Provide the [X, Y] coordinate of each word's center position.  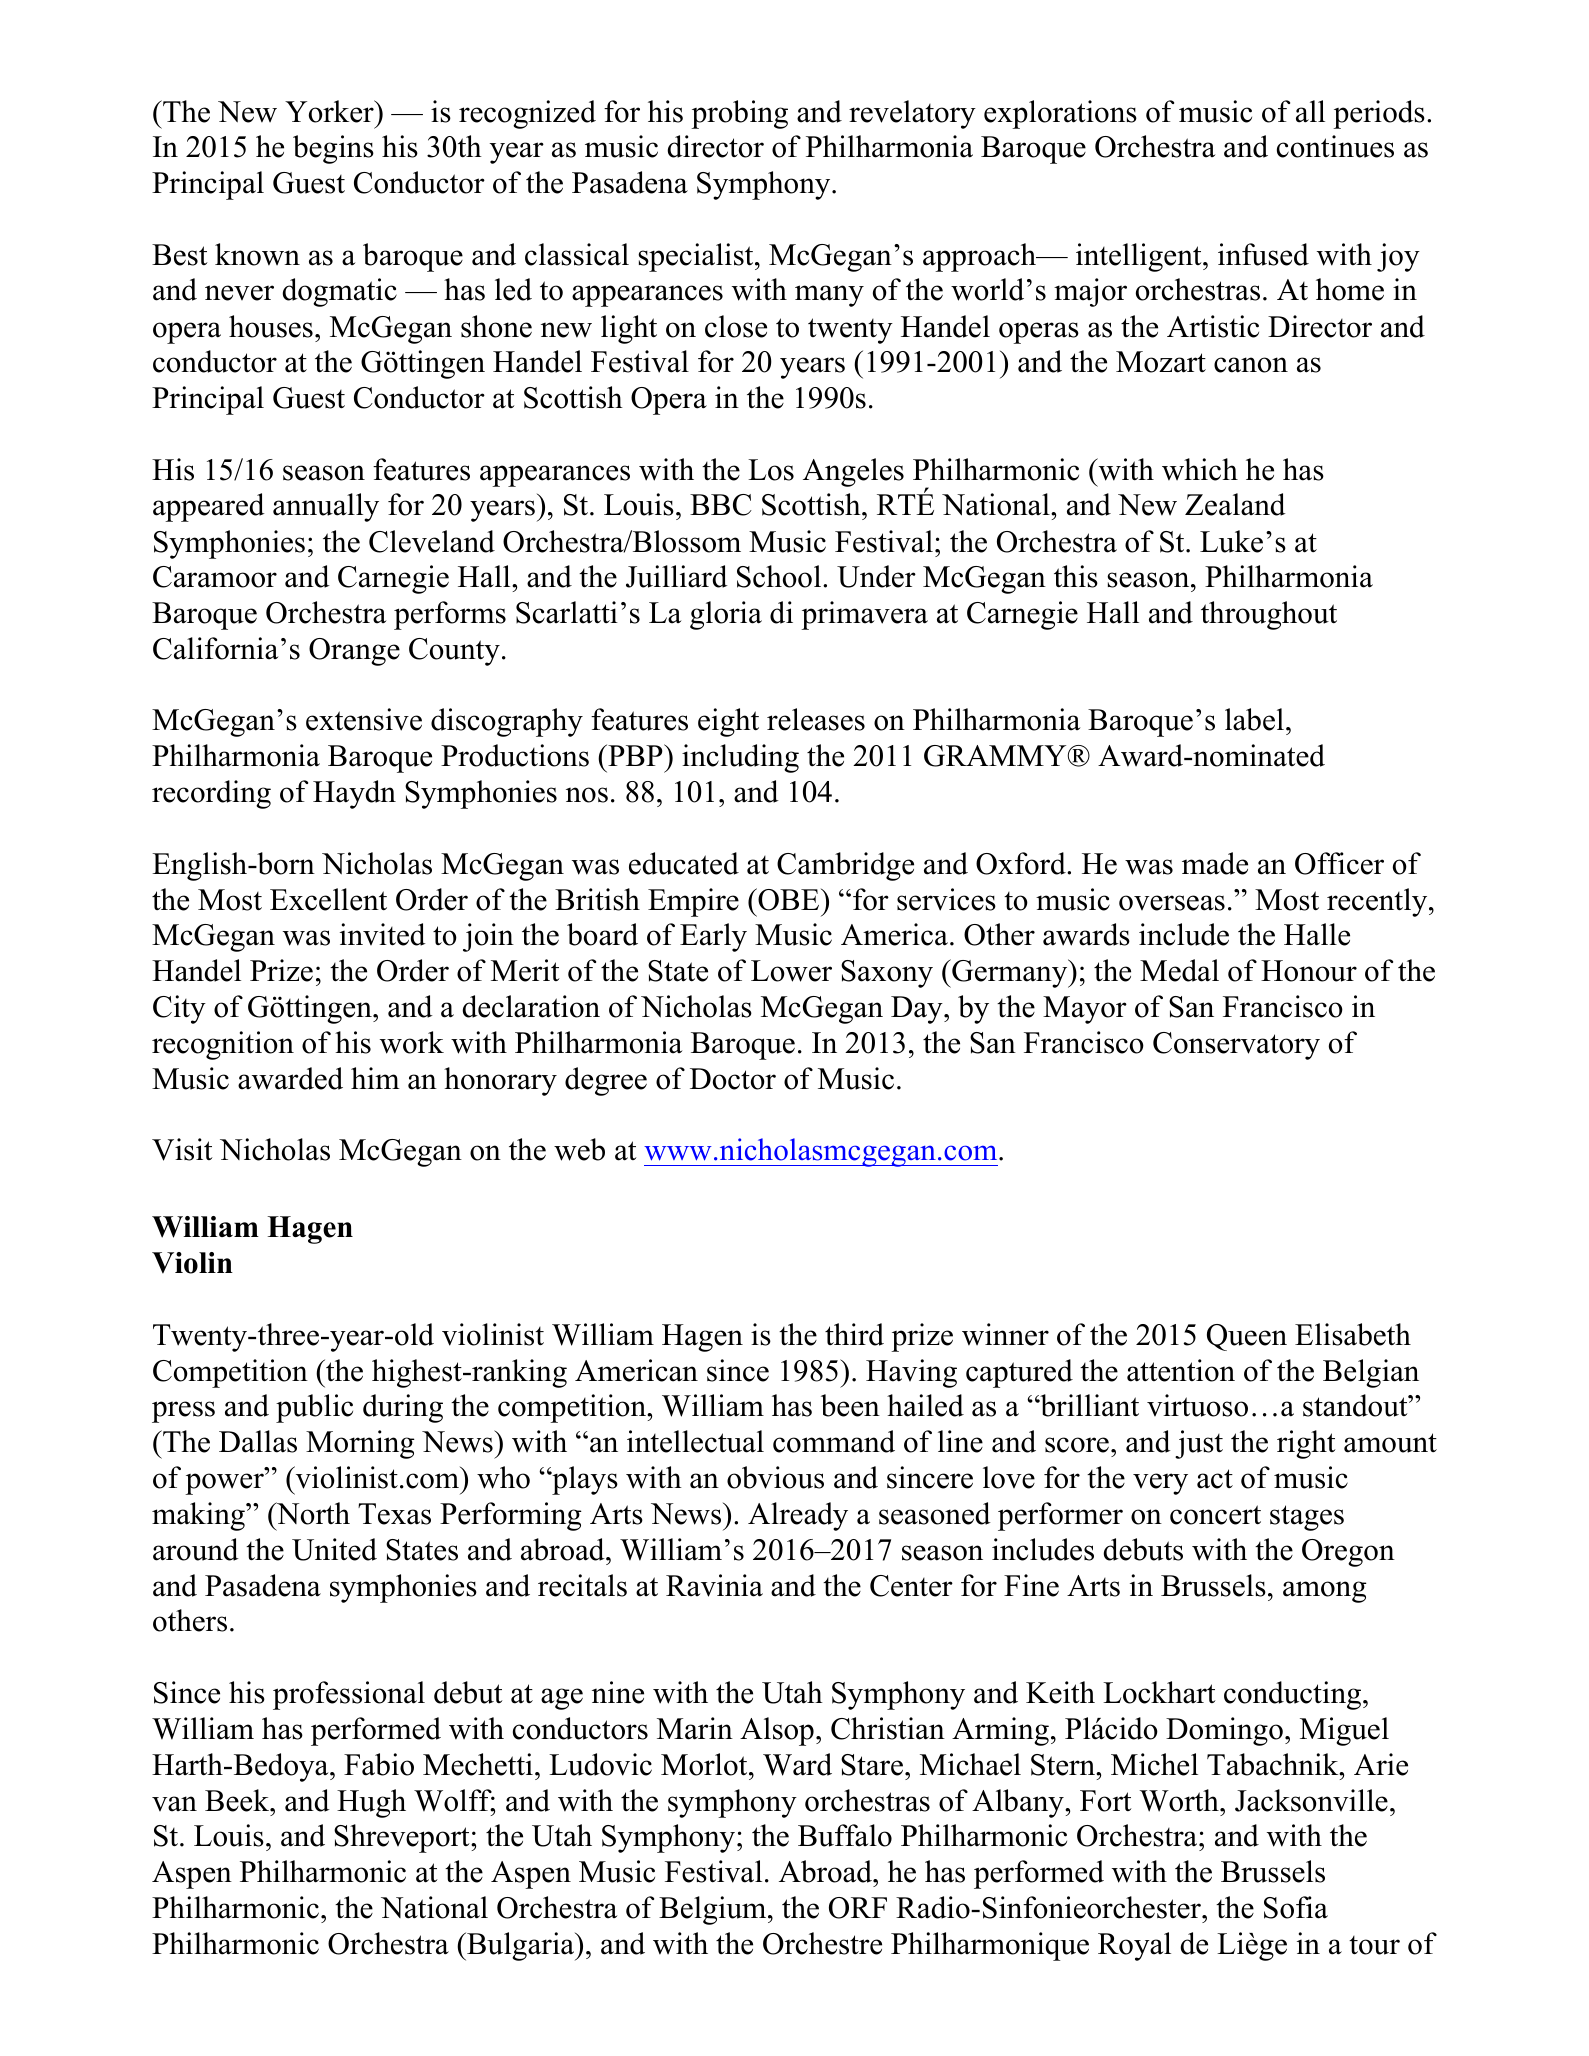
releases [816, 719]
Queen [1247, 1337]
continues [1335, 146]
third [854, 1334]
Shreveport [403, 1838]
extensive [364, 719]
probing [739, 114]
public [314, 1408]
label [1254, 719]
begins [333, 149]
